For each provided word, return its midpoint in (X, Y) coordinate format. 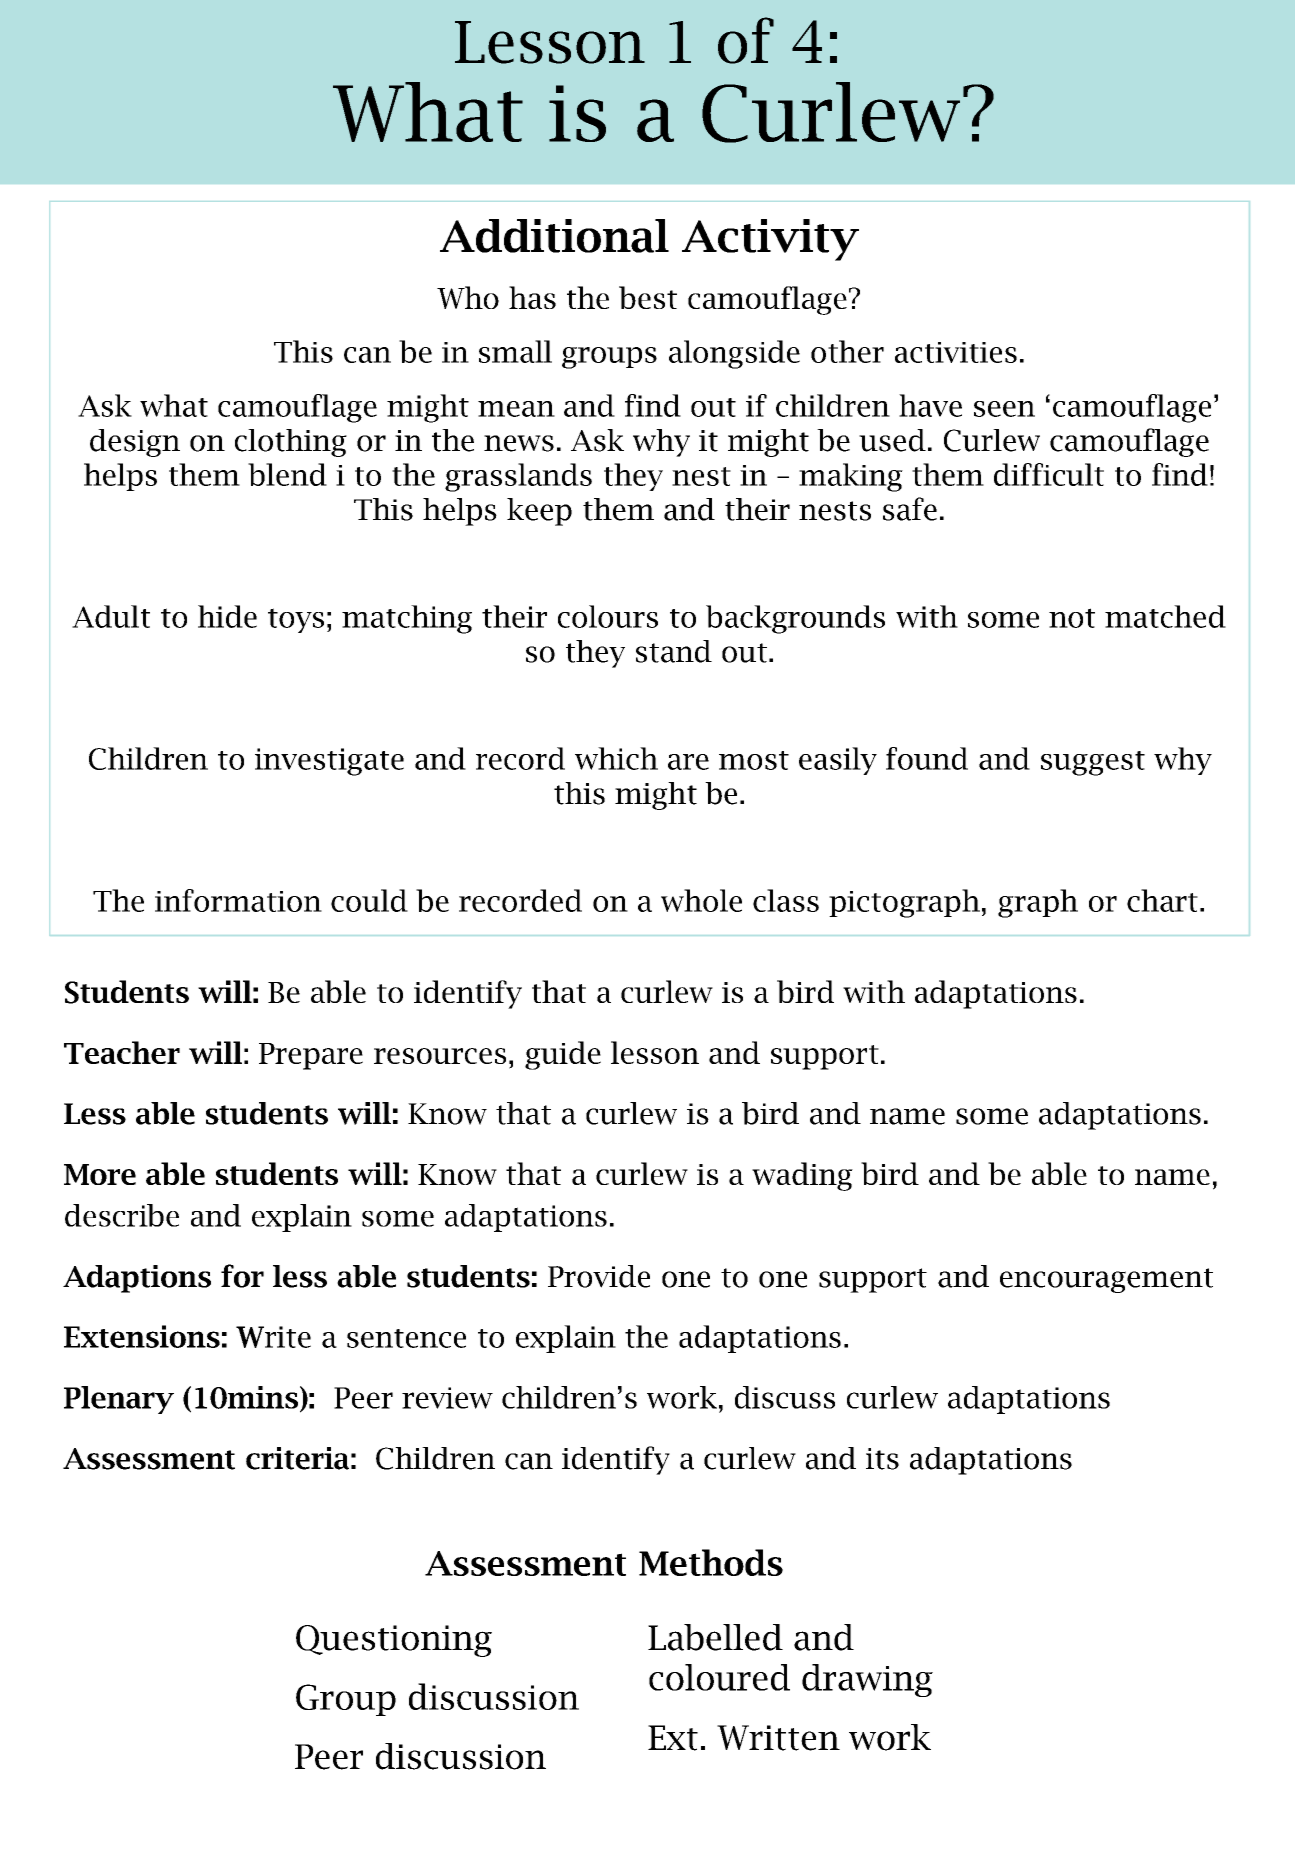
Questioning (394, 1641)
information (238, 900)
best (648, 297)
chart (1162, 900)
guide (563, 1055)
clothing (291, 443)
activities (956, 352)
